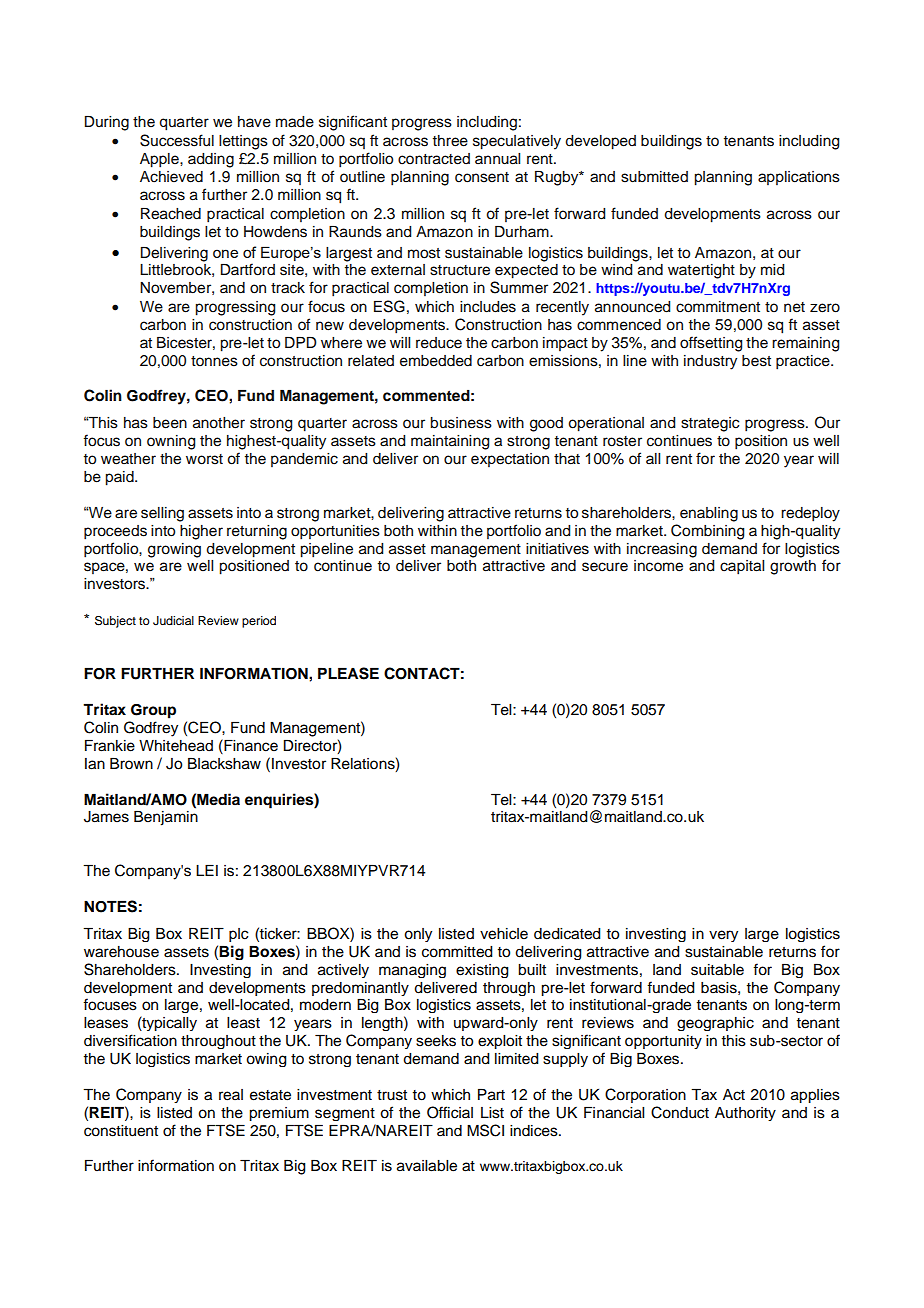  What do you see at coordinates (177, 140) in the screenshot?
I see `Successful` at bounding box center [177, 140].
